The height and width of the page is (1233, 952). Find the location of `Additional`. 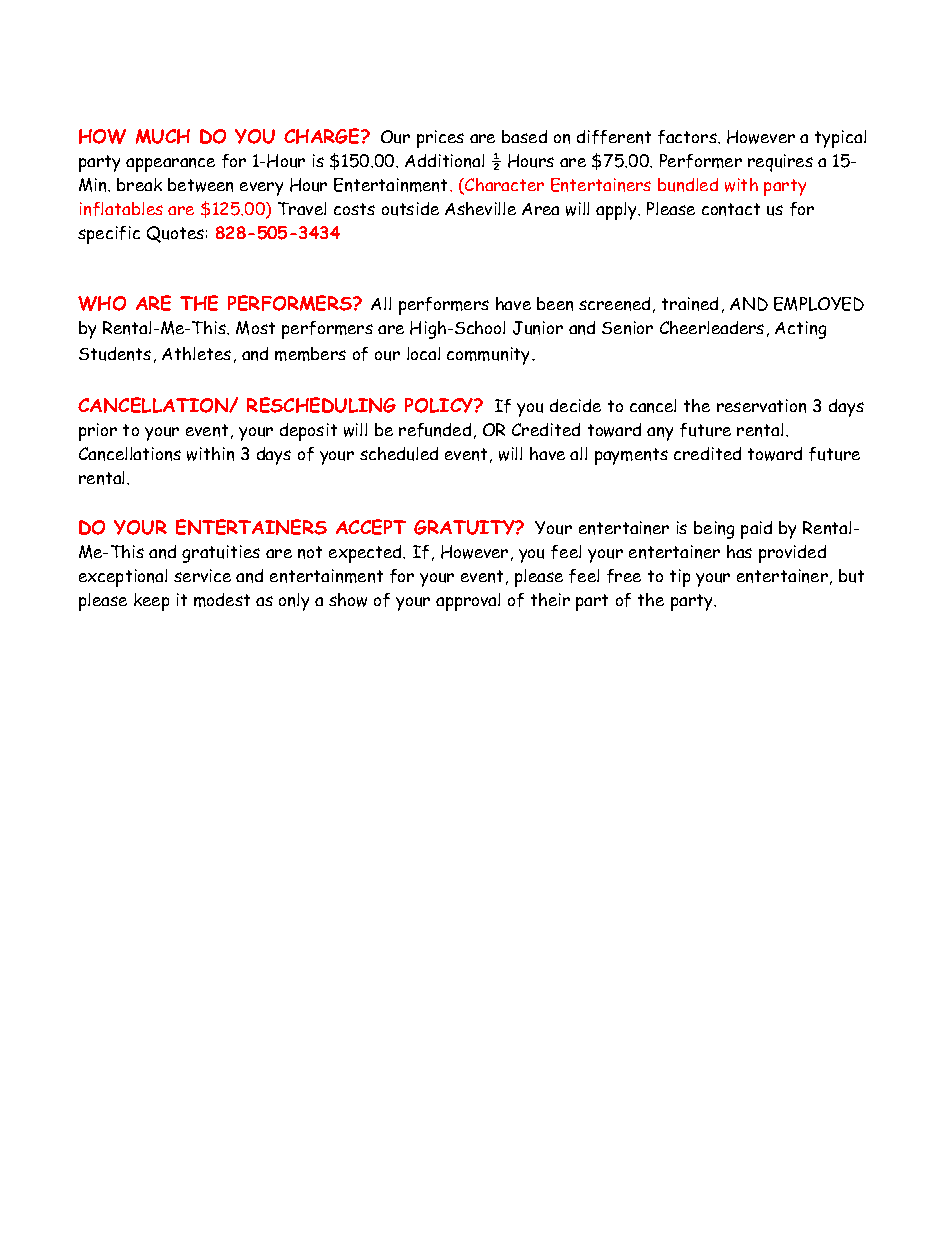

Additional is located at coordinates (444, 161).
